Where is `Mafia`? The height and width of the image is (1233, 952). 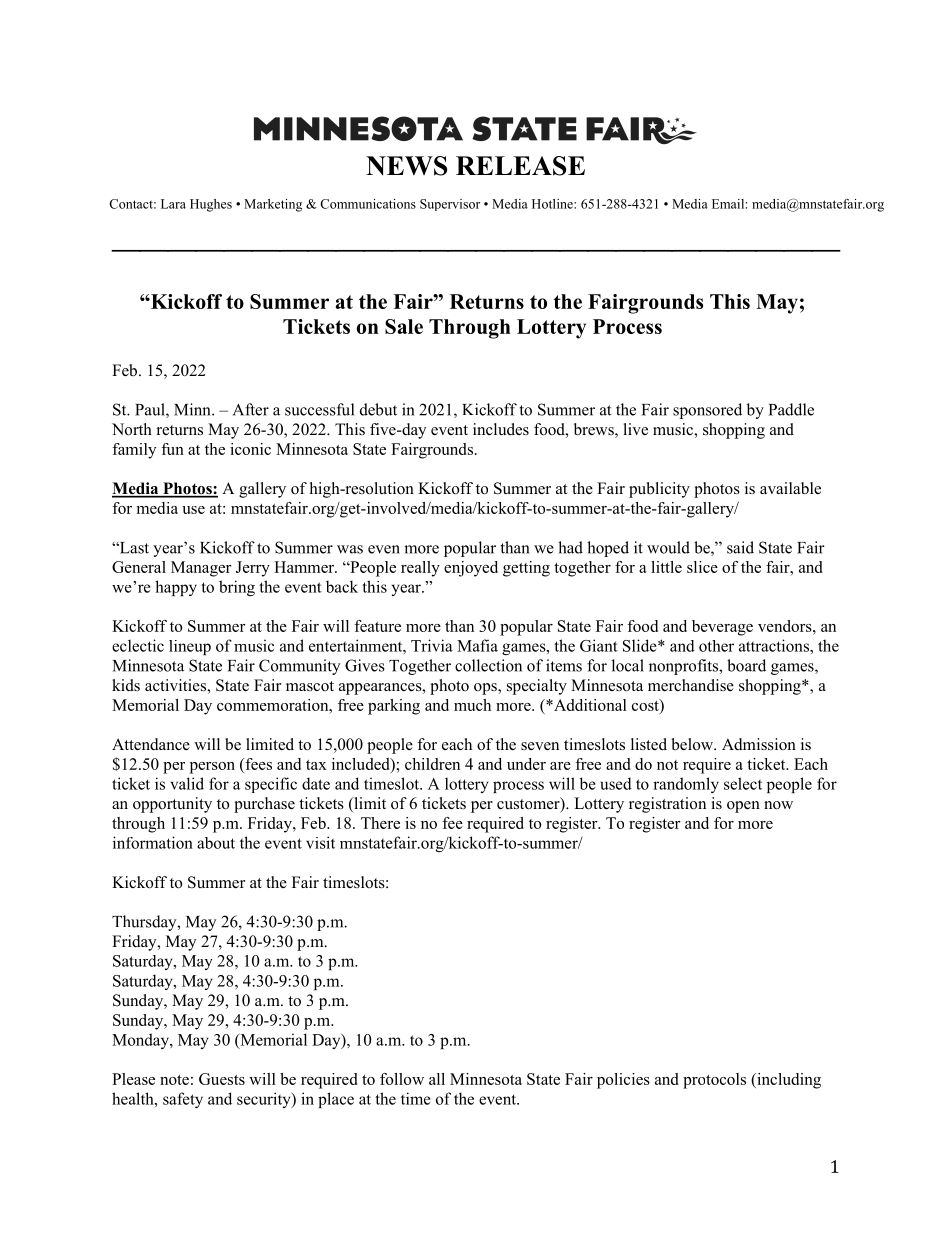 Mafia is located at coordinates (477, 645).
